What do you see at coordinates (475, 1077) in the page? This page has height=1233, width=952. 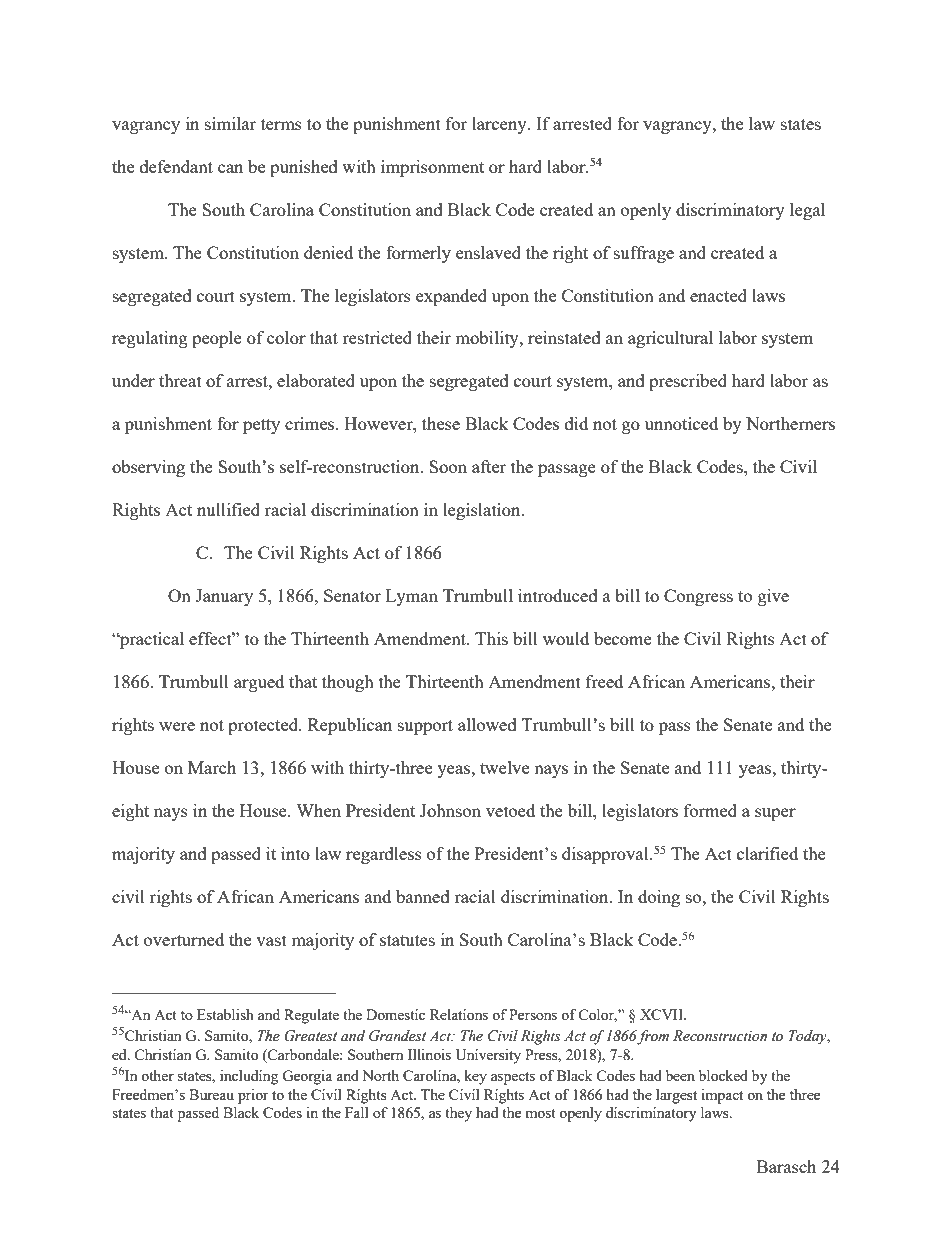 I see `key` at bounding box center [475, 1077].
